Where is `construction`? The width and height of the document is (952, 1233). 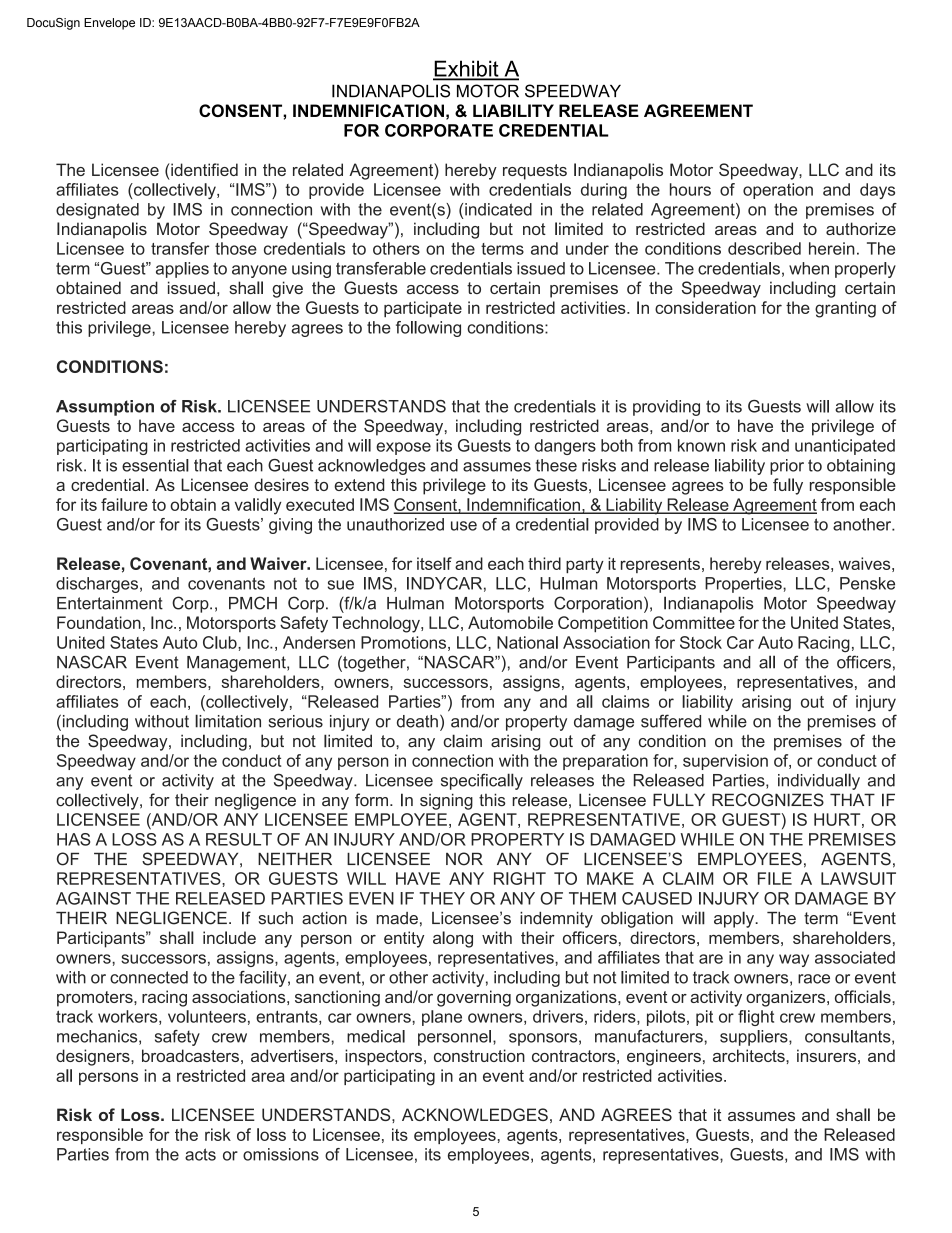 construction is located at coordinates (479, 1055).
